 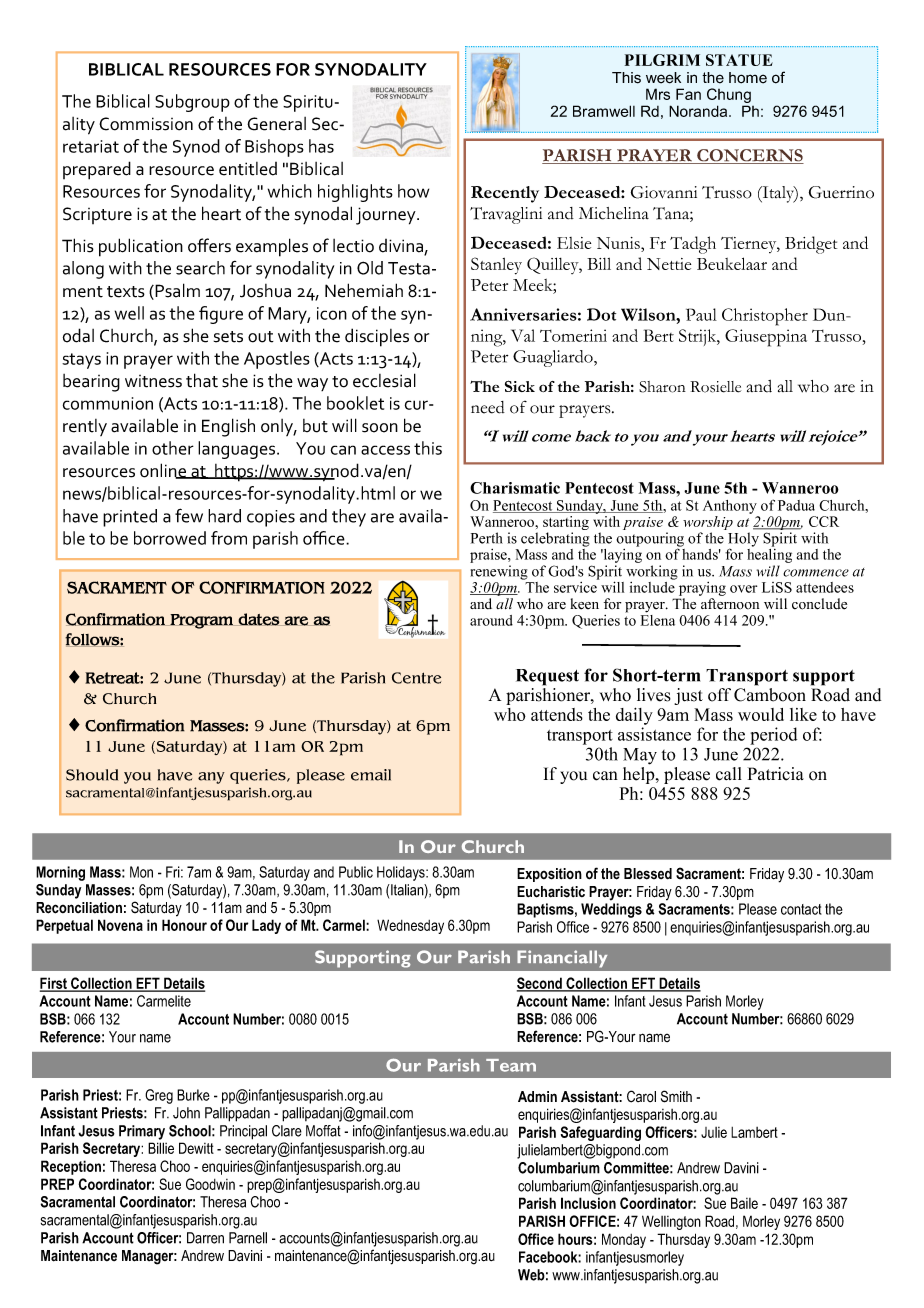 What do you see at coordinates (413, 191) in the screenshot?
I see `how` at bounding box center [413, 191].
